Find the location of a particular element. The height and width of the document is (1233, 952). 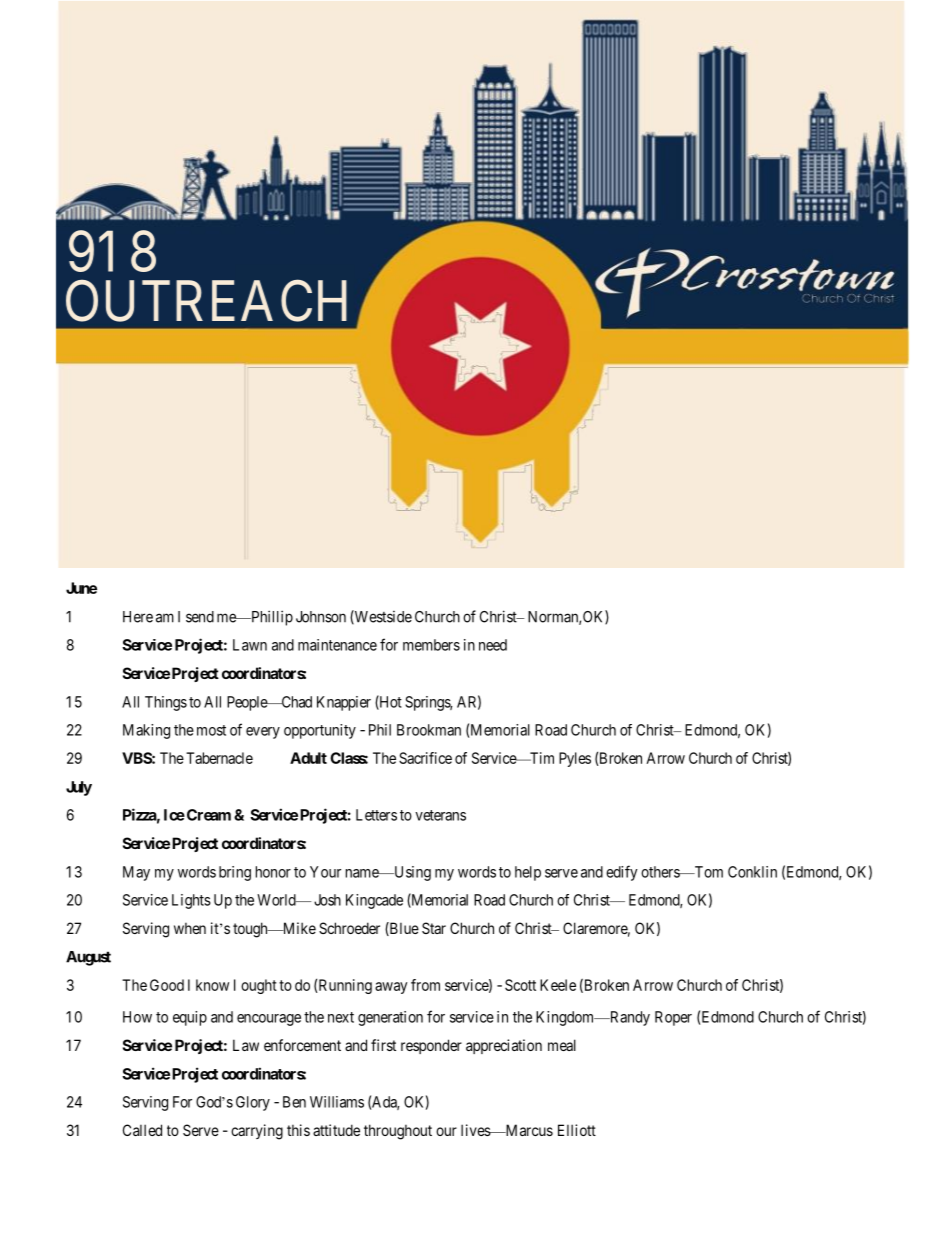

June is located at coordinates (81, 588).
